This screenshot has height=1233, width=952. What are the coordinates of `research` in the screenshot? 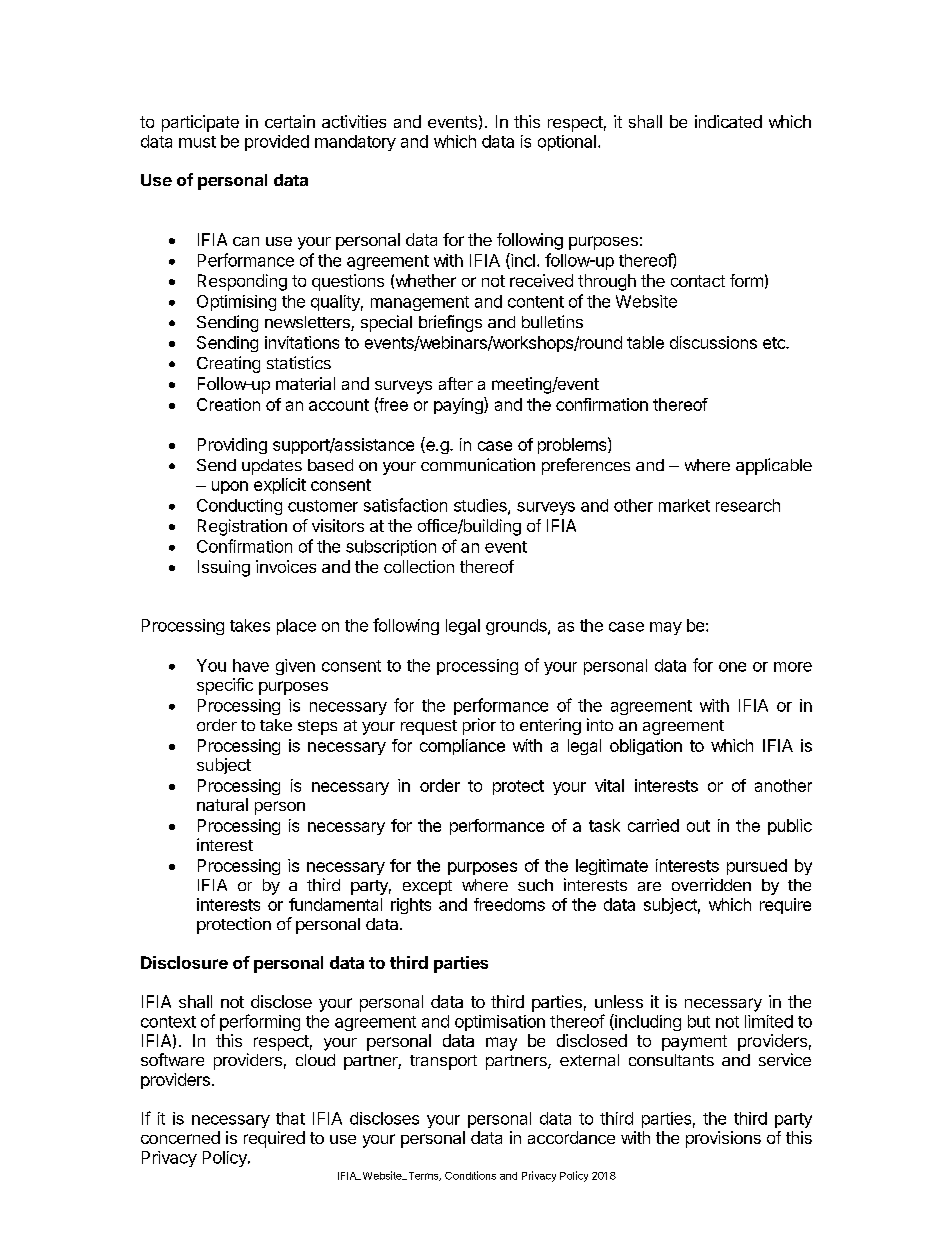 It's located at (748, 505).
